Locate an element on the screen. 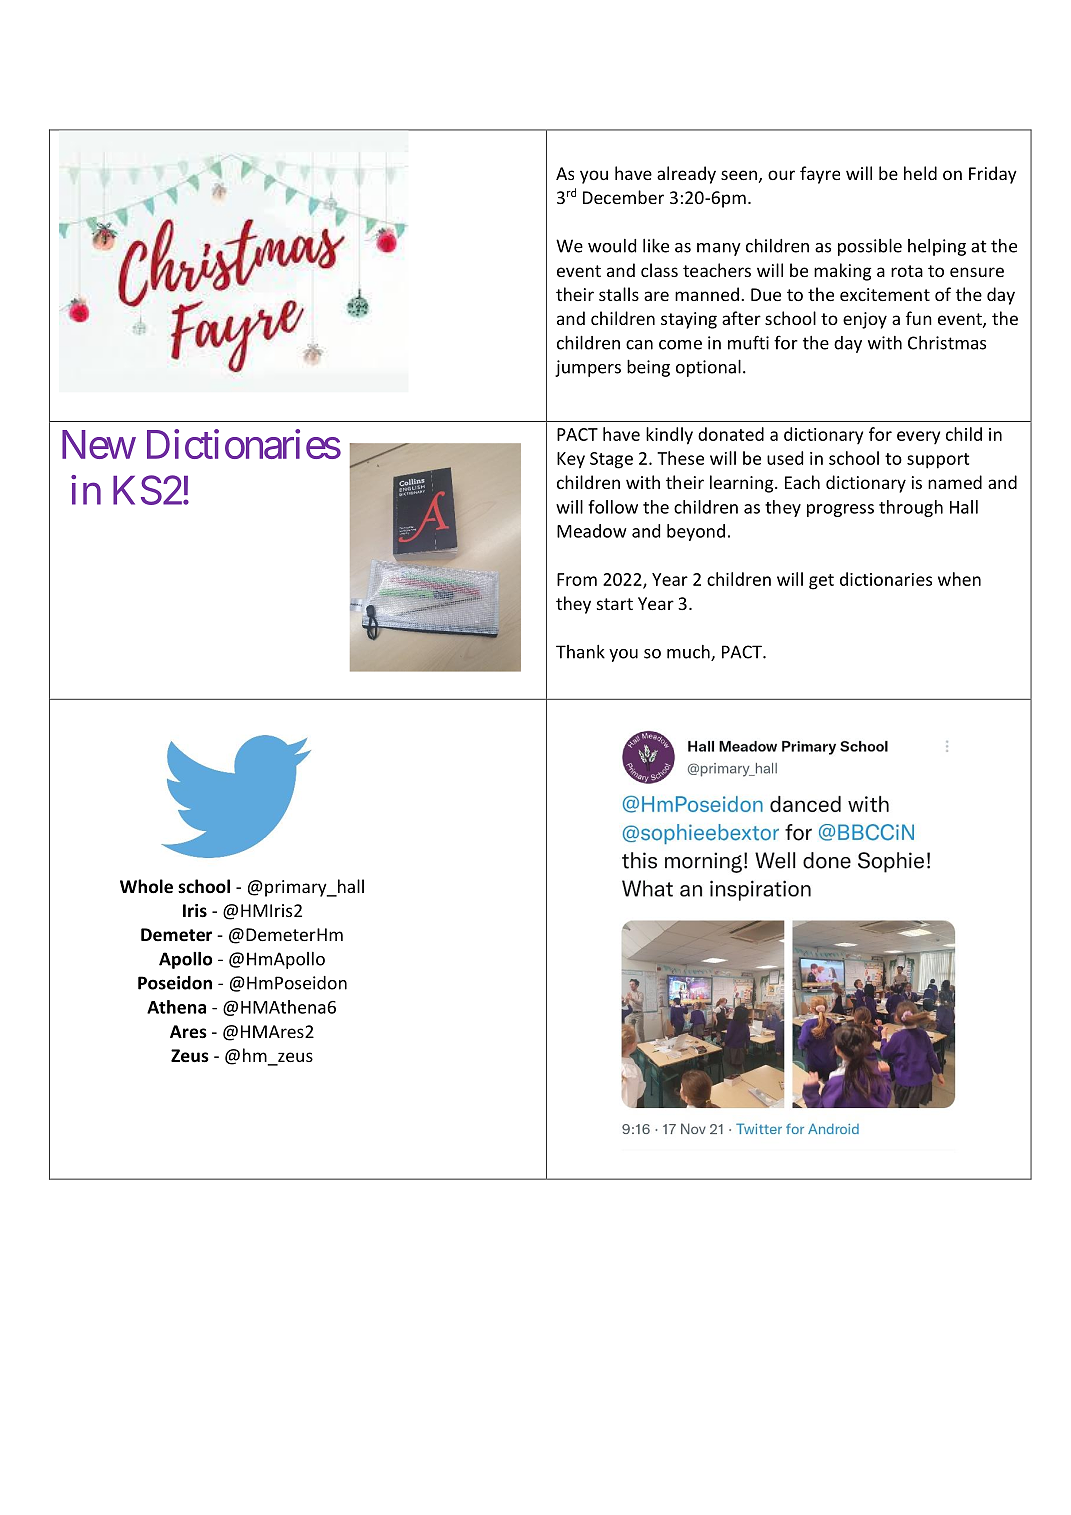 The height and width of the screenshot is (1515, 1071). Thank is located at coordinates (580, 652).
